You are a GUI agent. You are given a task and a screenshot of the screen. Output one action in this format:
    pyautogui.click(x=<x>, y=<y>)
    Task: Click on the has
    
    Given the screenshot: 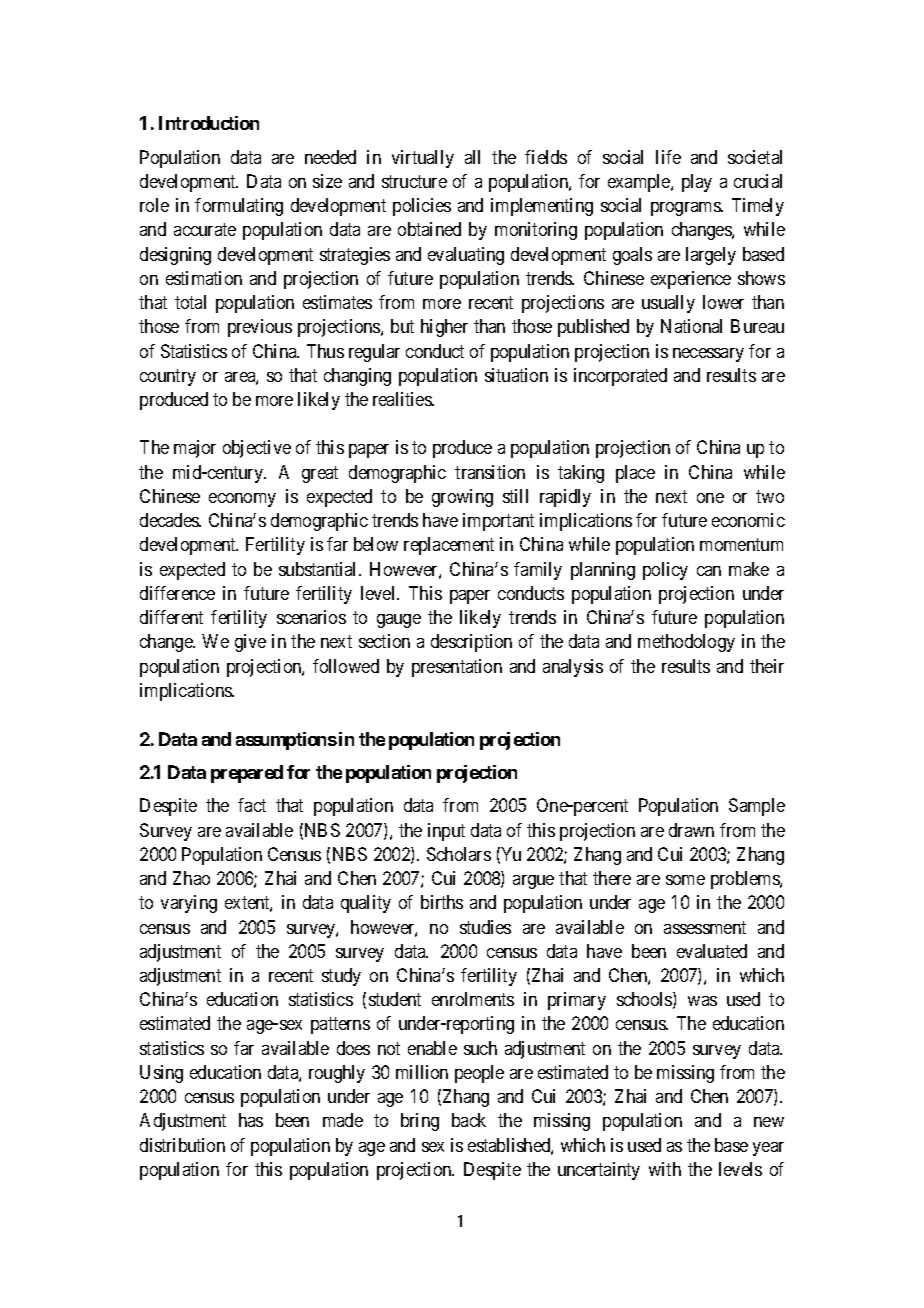 What is the action you would take?
    pyautogui.click(x=251, y=1120)
